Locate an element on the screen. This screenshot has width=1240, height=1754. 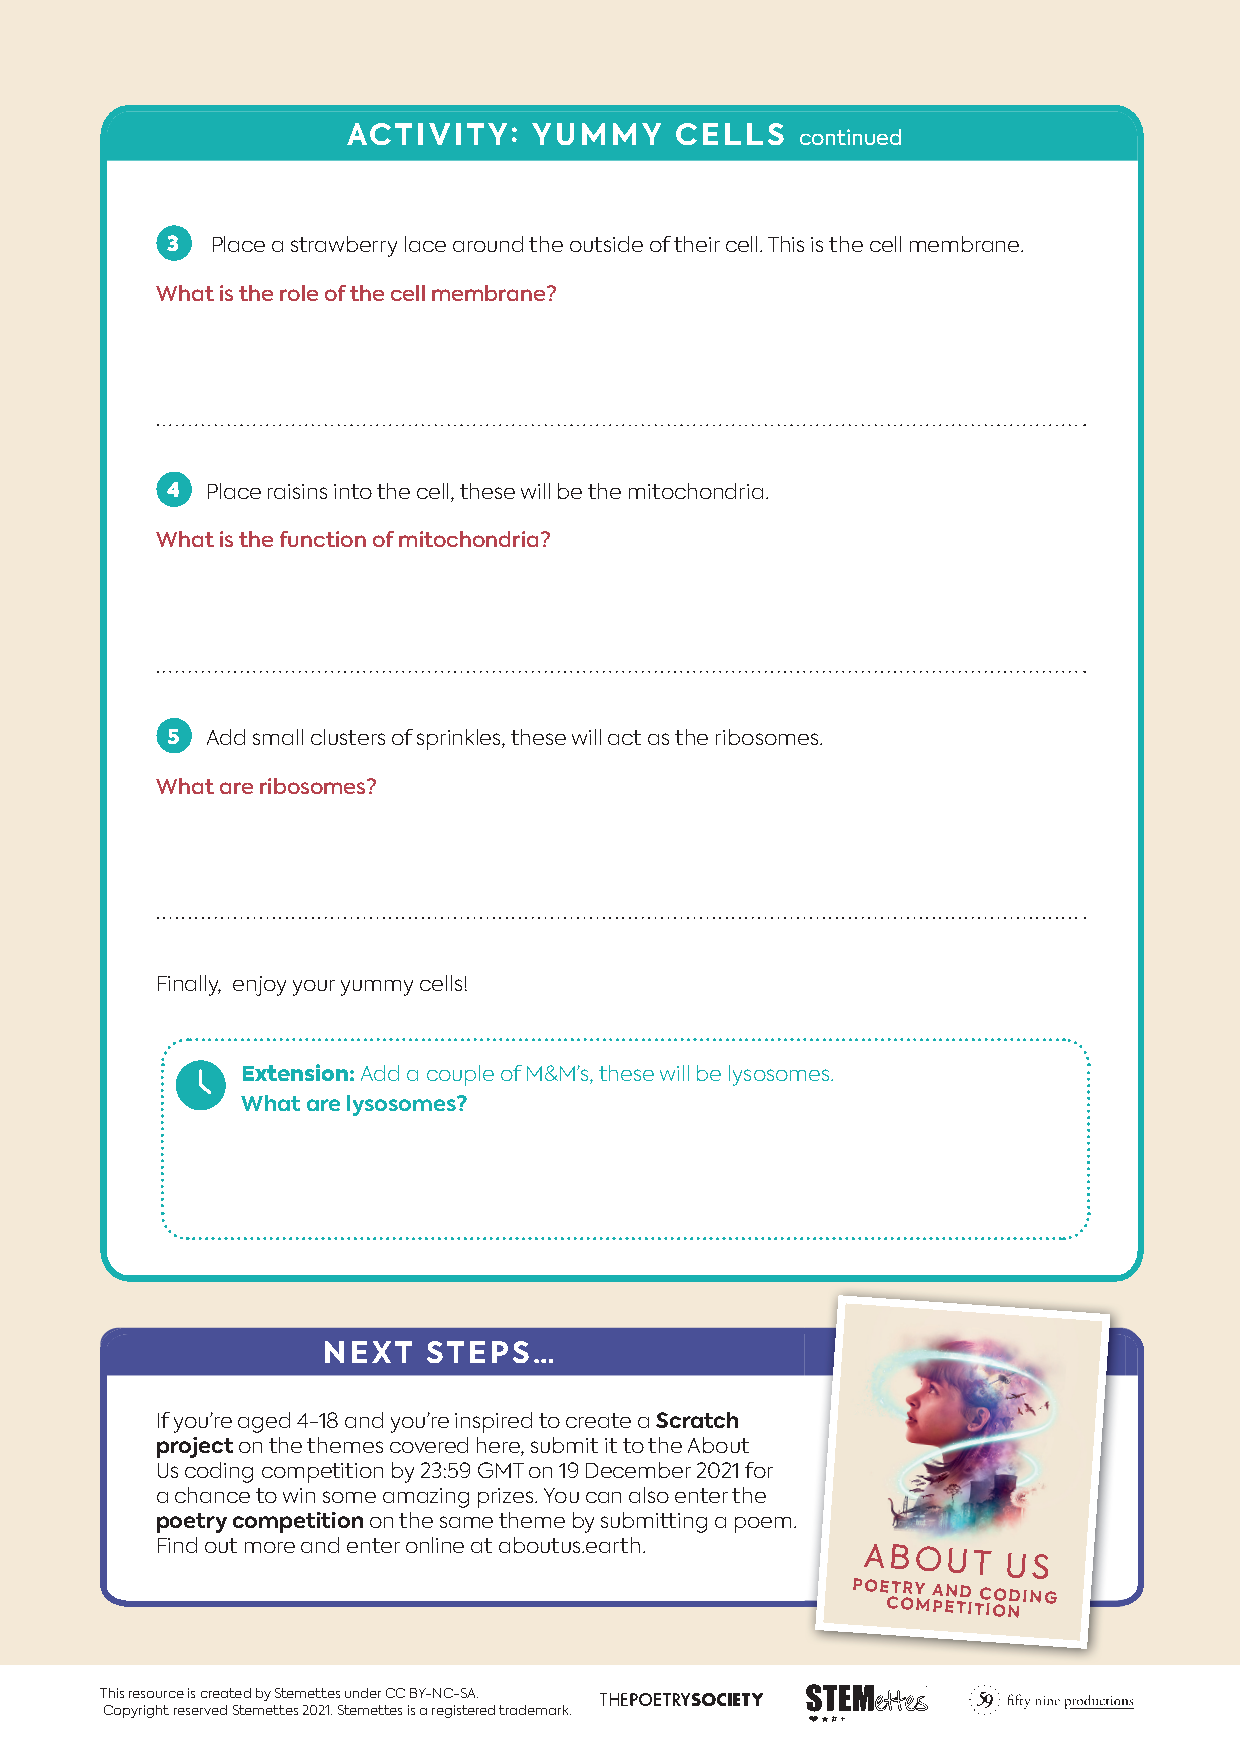
Finally is located at coordinates (189, 985).
